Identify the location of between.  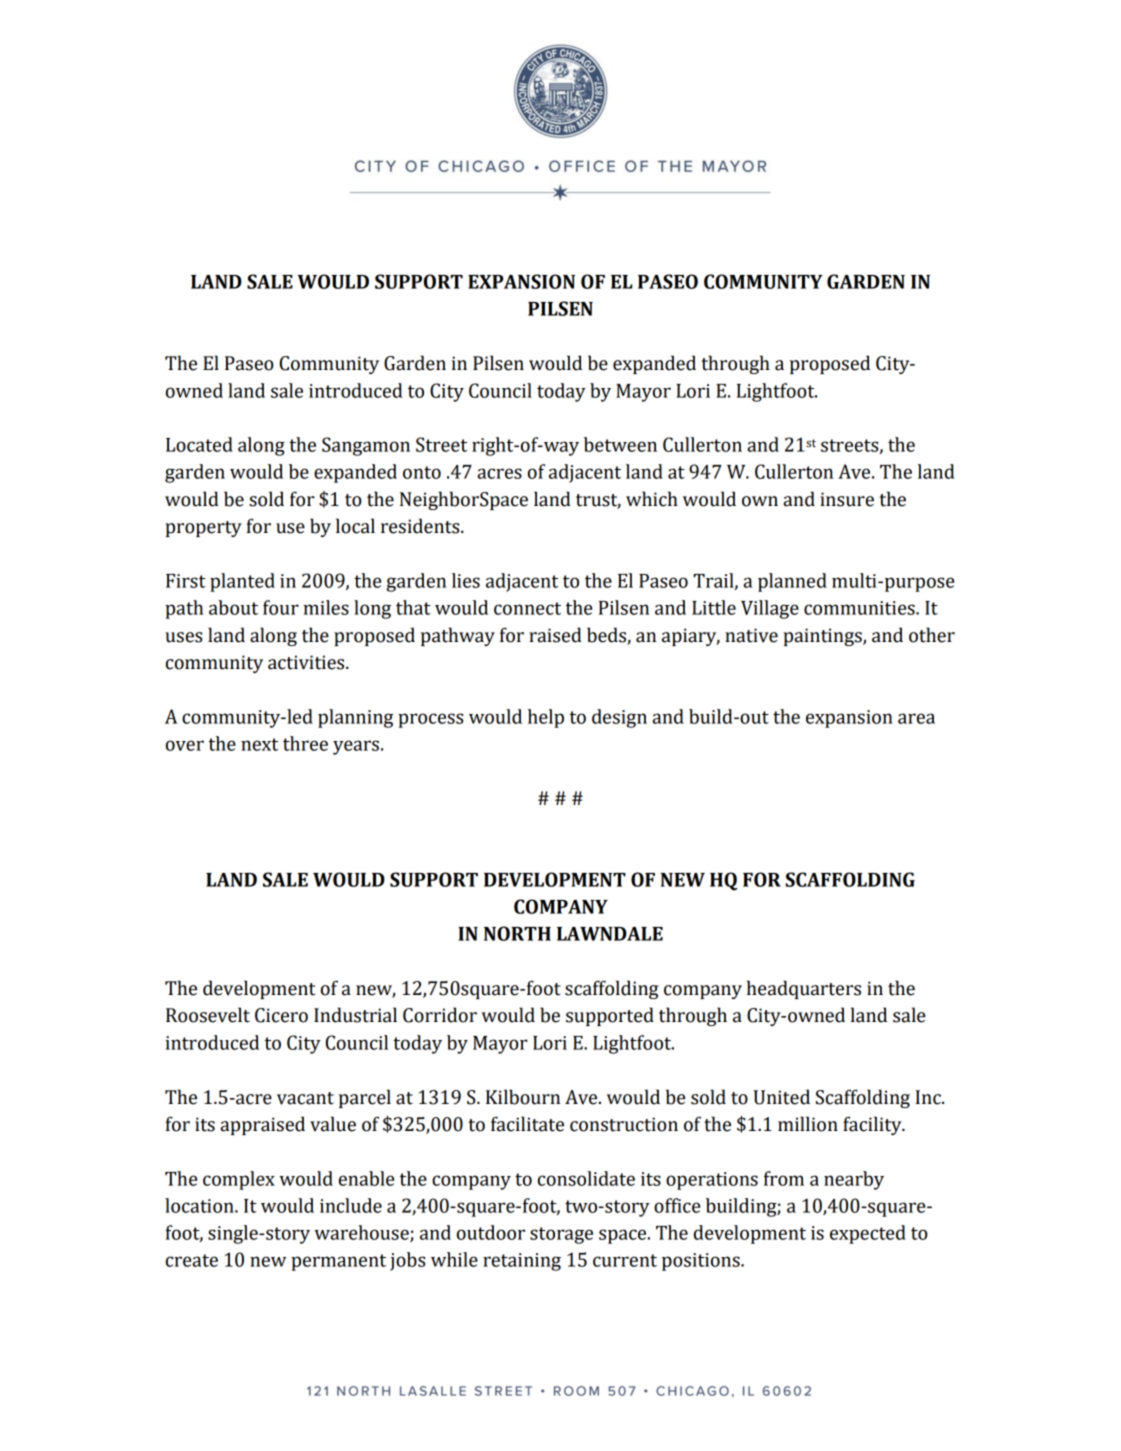
(620, 444).
